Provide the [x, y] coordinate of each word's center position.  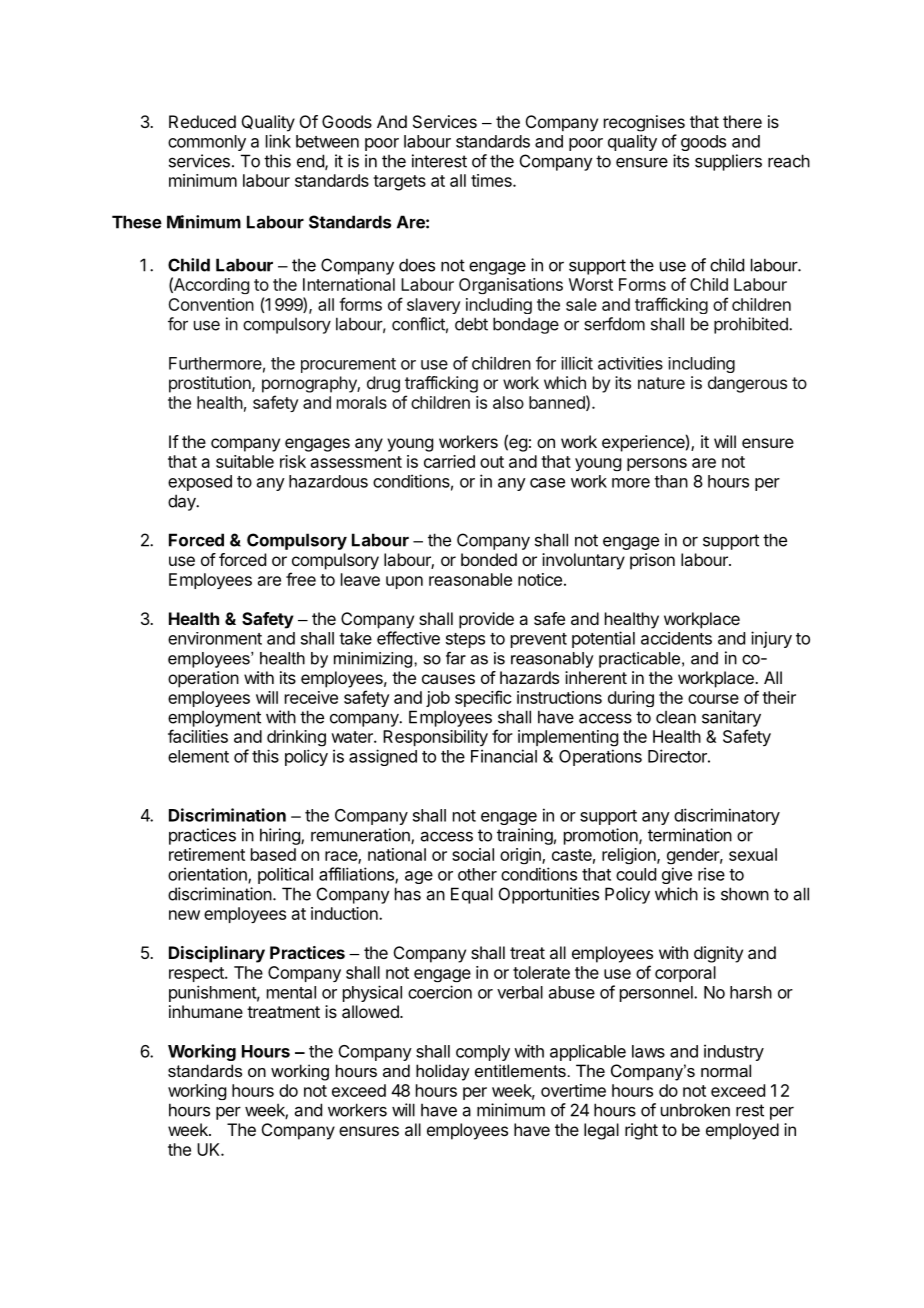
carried [449, 461]
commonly [207, 143]
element [198, 756]
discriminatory [727, 816]
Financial [504, 756]
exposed [200, 483]
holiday [443, 1072]
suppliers [728, 162]
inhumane [206, 1011]
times [492, 180]
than [671, 481]
